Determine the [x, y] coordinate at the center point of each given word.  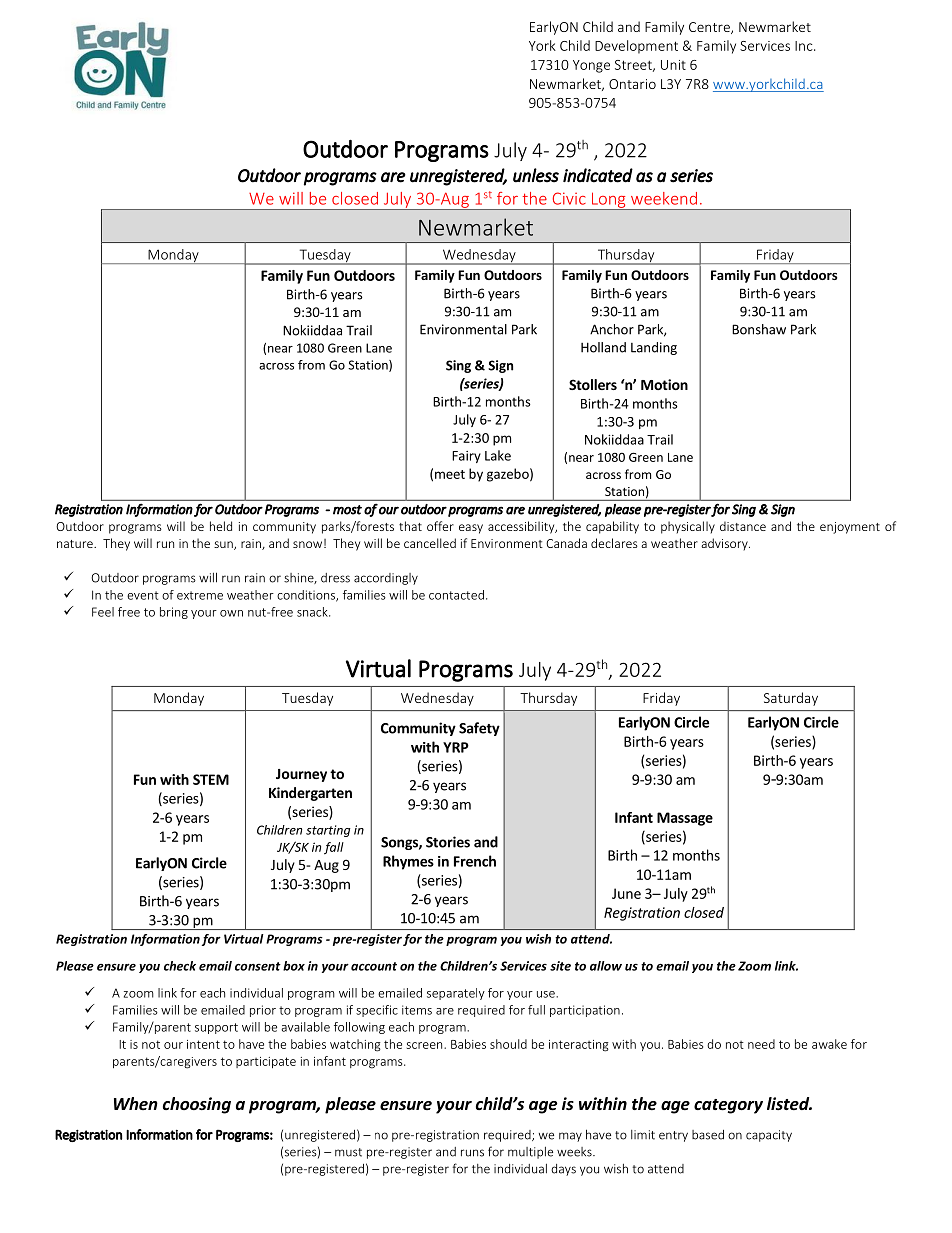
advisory [725, 544]
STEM [211, 779]
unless [536, 175]
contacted [456, 595]
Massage [685, 819]
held [221, 526]
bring [174, 613]
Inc [805, 46]
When [136, 1103]
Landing [654, 348]
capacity [769, 1136]
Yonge [591, 66]
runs [472, 1153]
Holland [603, 347]
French [475, 861]
